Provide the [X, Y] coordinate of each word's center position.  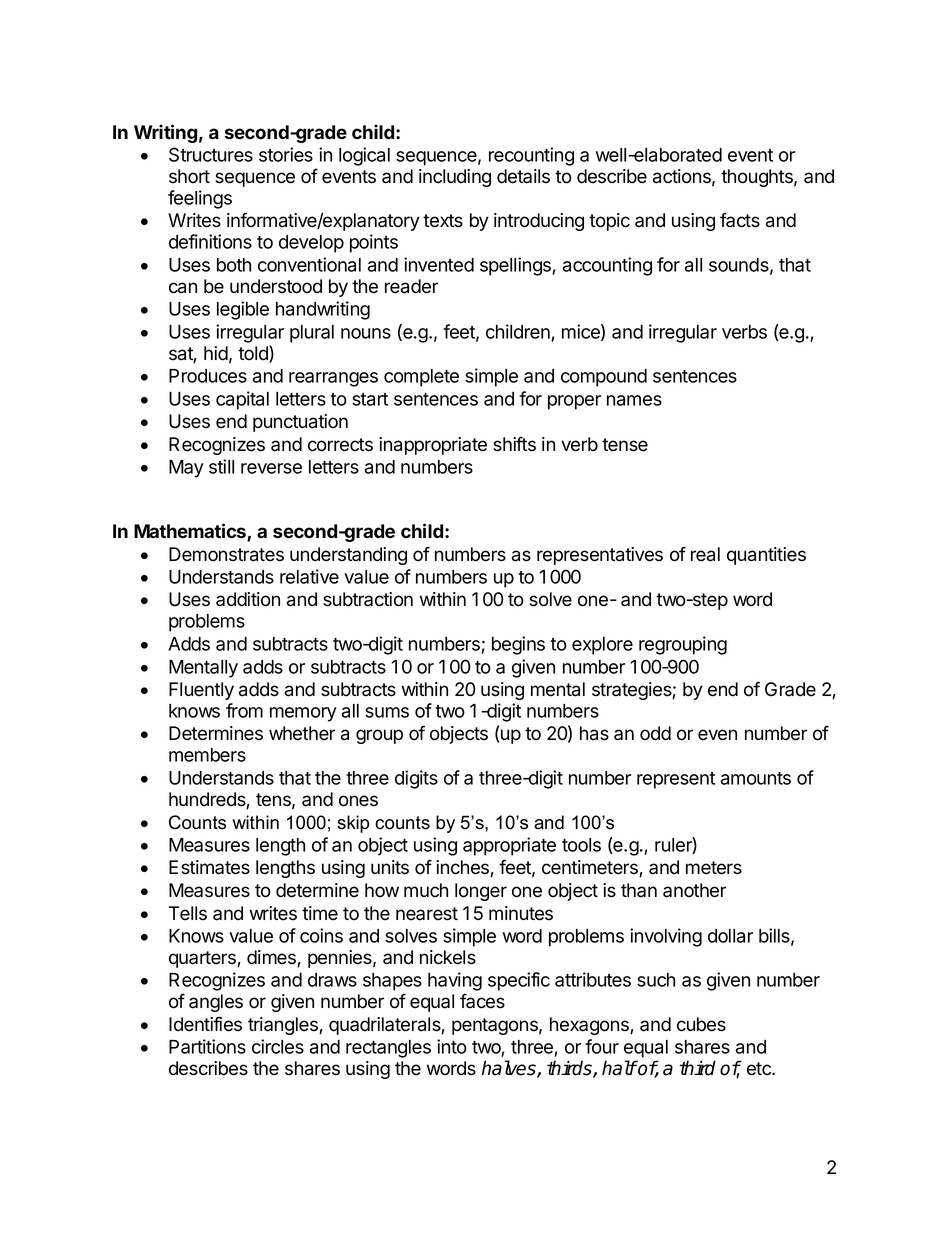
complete [421, 378]
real [705, 554]
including [455, 178]
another [694, 890]
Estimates [209, 867]
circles [278, 1046]
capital [242, 400]
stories [286, 154]
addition [248, 599]
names [634, 400]
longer [481, 892]
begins [518, 645]
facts [740, 220]
